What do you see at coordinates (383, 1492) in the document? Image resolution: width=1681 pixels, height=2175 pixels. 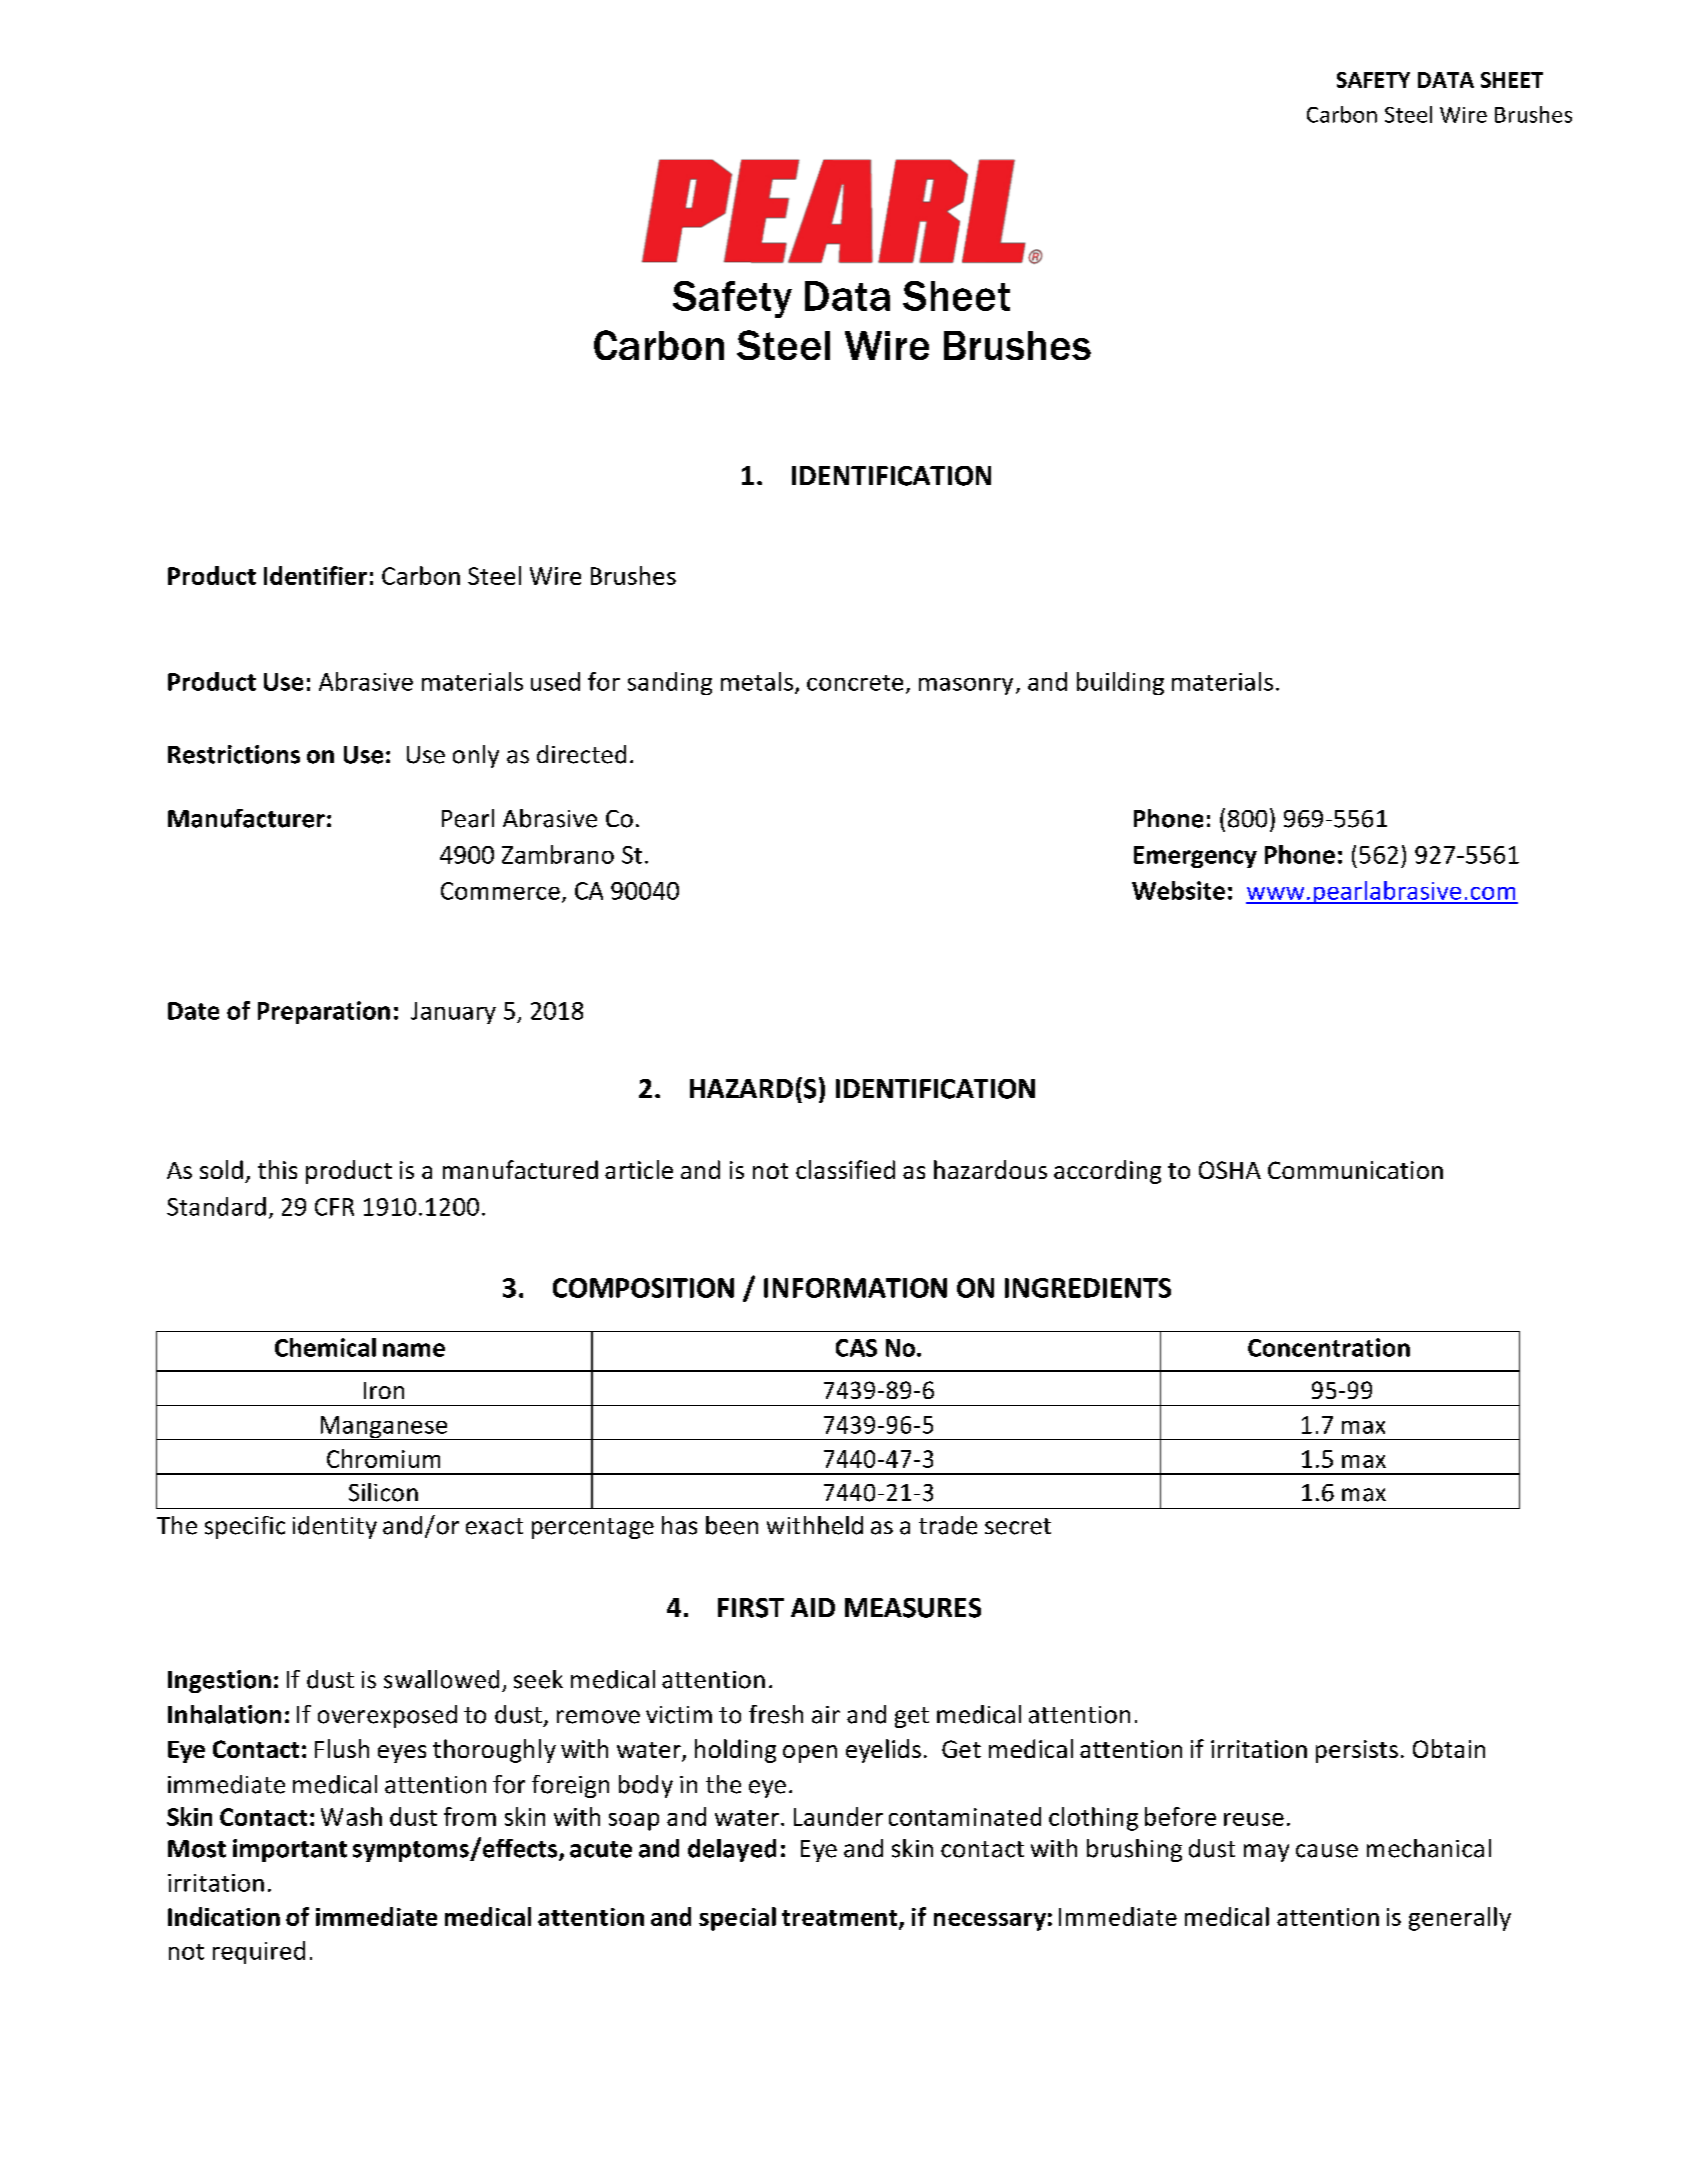 I see `Silicon` at bounding box center [383, 1492].
